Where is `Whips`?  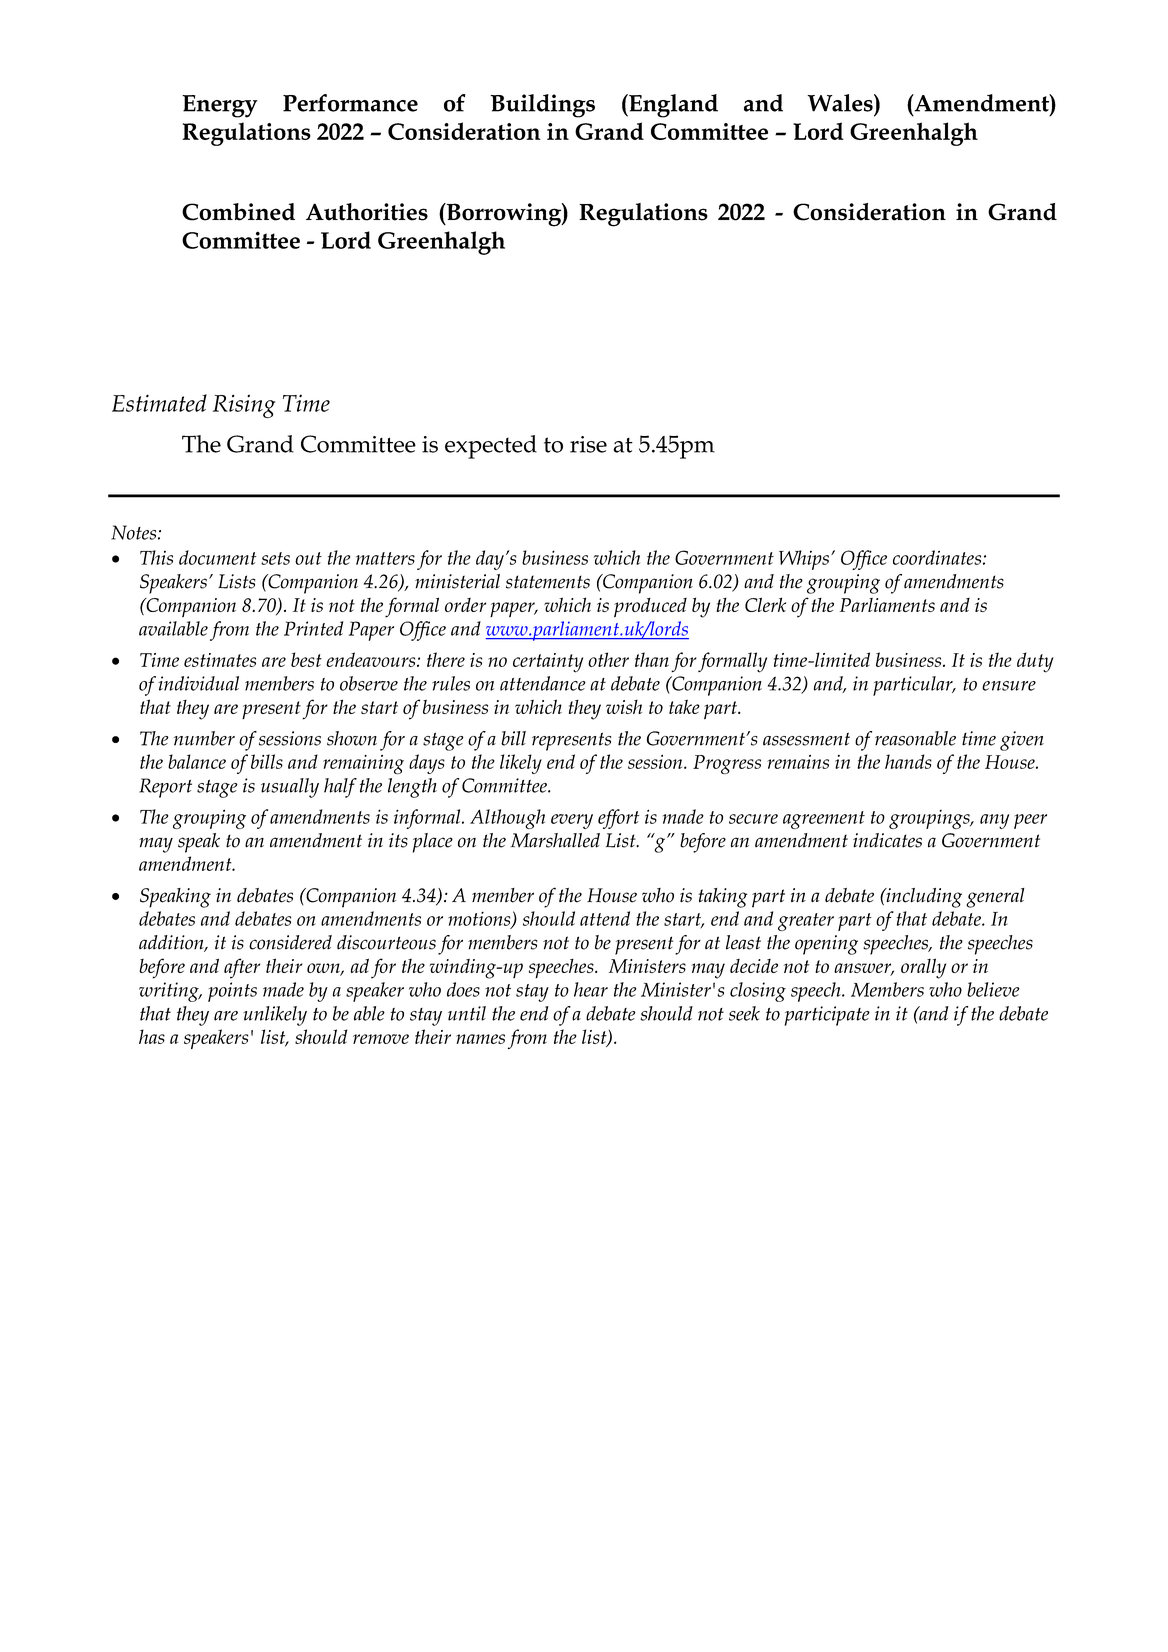 Whips is located at coordinates (804, 560).
